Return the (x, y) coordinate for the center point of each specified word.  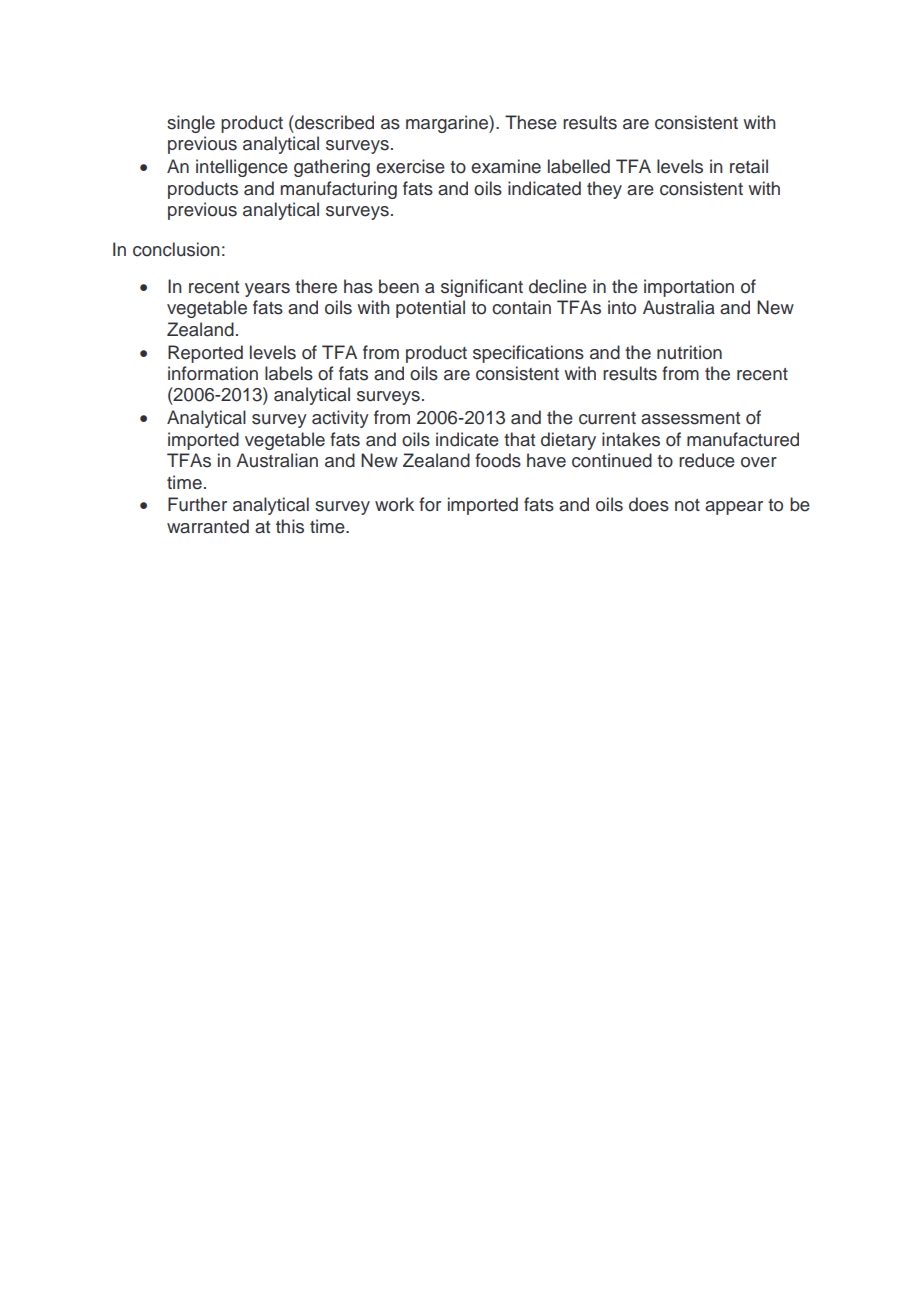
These (531, 122)
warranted (208, 526)
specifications (528, 354)
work (394, 504)
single (191, 124)
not (687, 505)
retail (749, 166)
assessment (690, 418)
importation (689, 288)
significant (482, 288)
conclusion (176, 249)
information (213, 373)
